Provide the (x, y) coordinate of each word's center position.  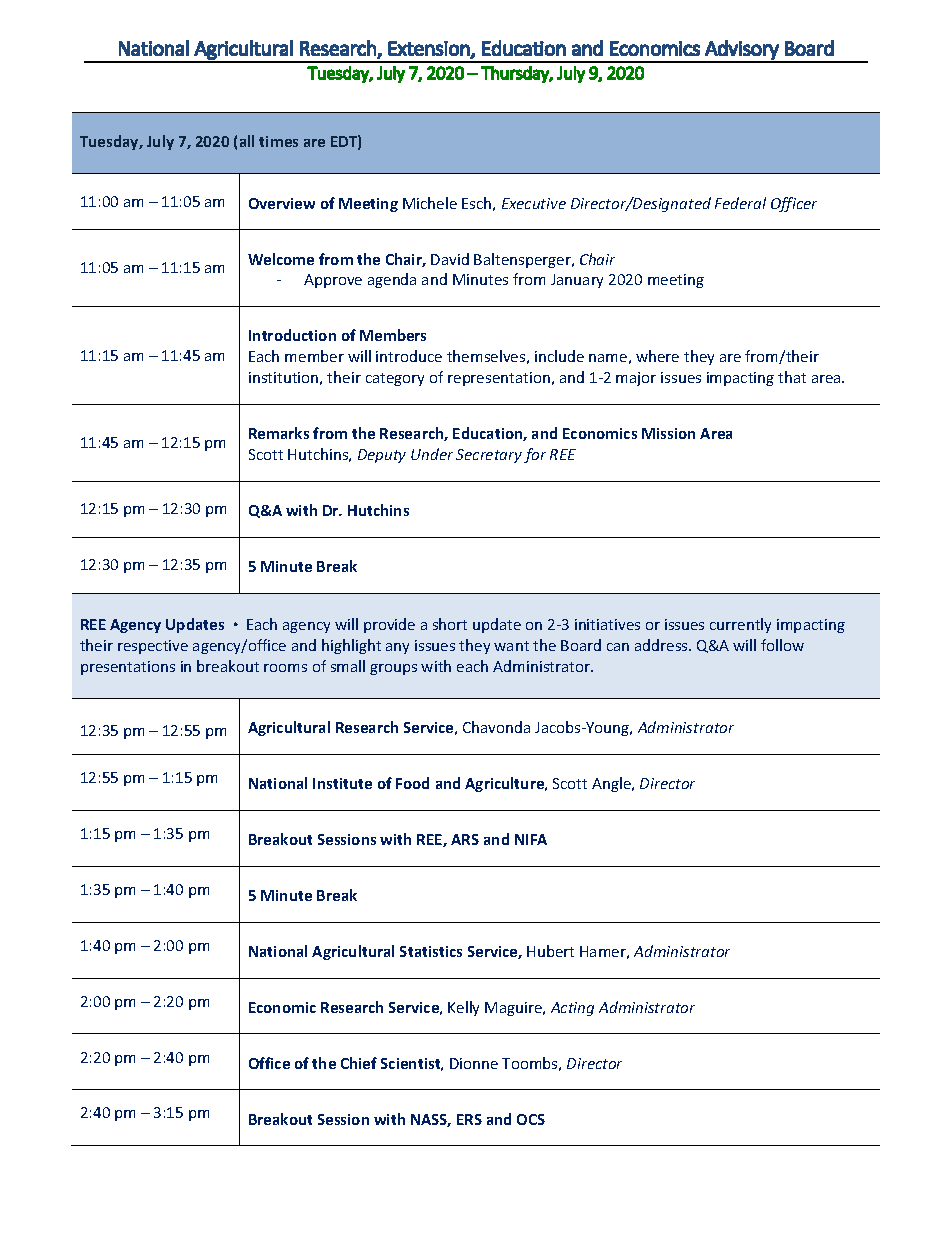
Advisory (742, 51)
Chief (359, 1063)
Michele (430, 203)
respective (153, 647)
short (450, 624)
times (278, 141)
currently (740, 625)
